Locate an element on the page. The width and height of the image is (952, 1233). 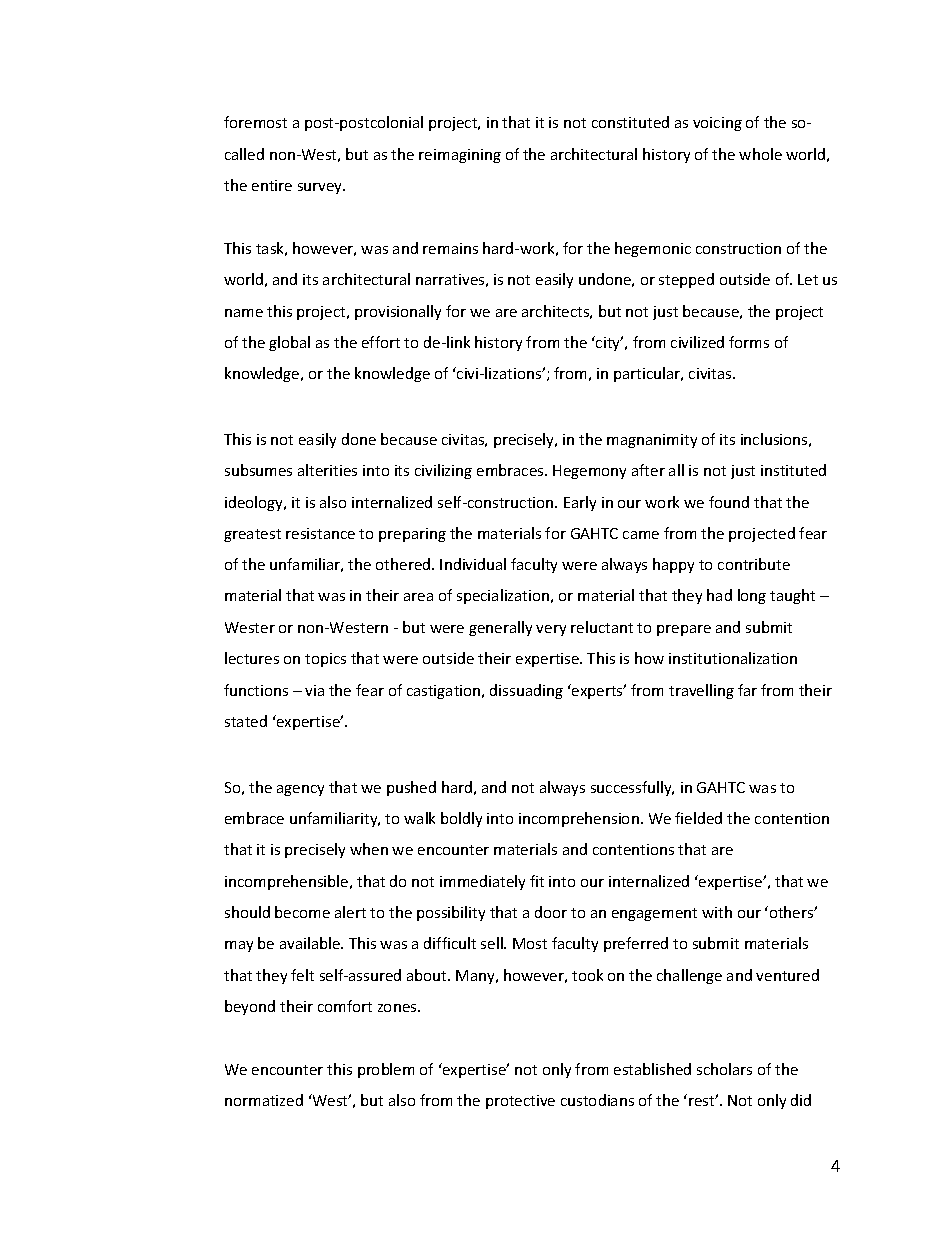
whole is located at coordinates (760, 154).
